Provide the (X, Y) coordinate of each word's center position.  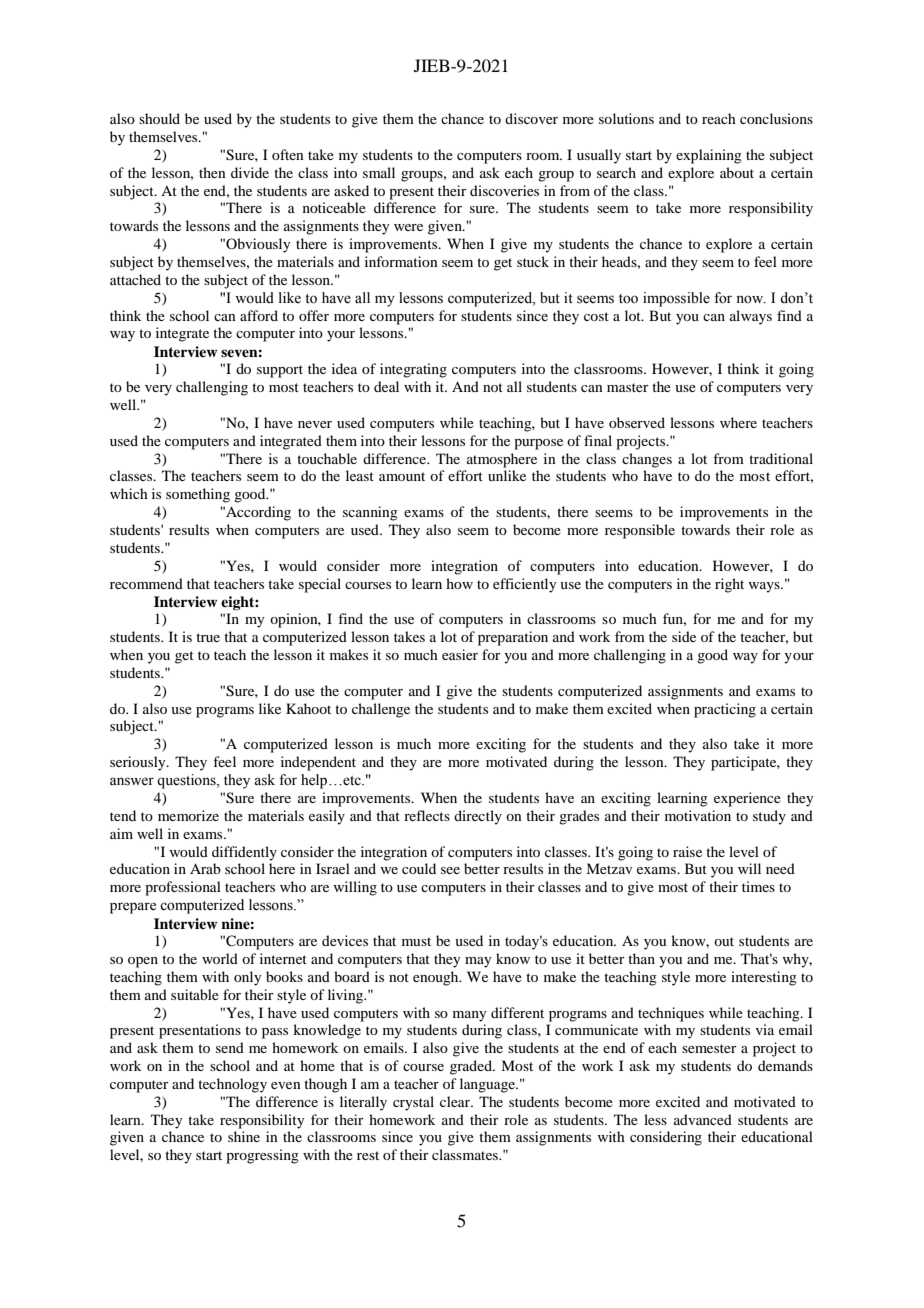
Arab (205, 868)
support (280, 371)
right (729, 585)
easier (460, 654)
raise (687, 851)
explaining (709, 156)
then (212, 172)
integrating (413, 370)
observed (637, 422)
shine (244, 1136)
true (208, 637)
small (379, 172)
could (419, 868)
